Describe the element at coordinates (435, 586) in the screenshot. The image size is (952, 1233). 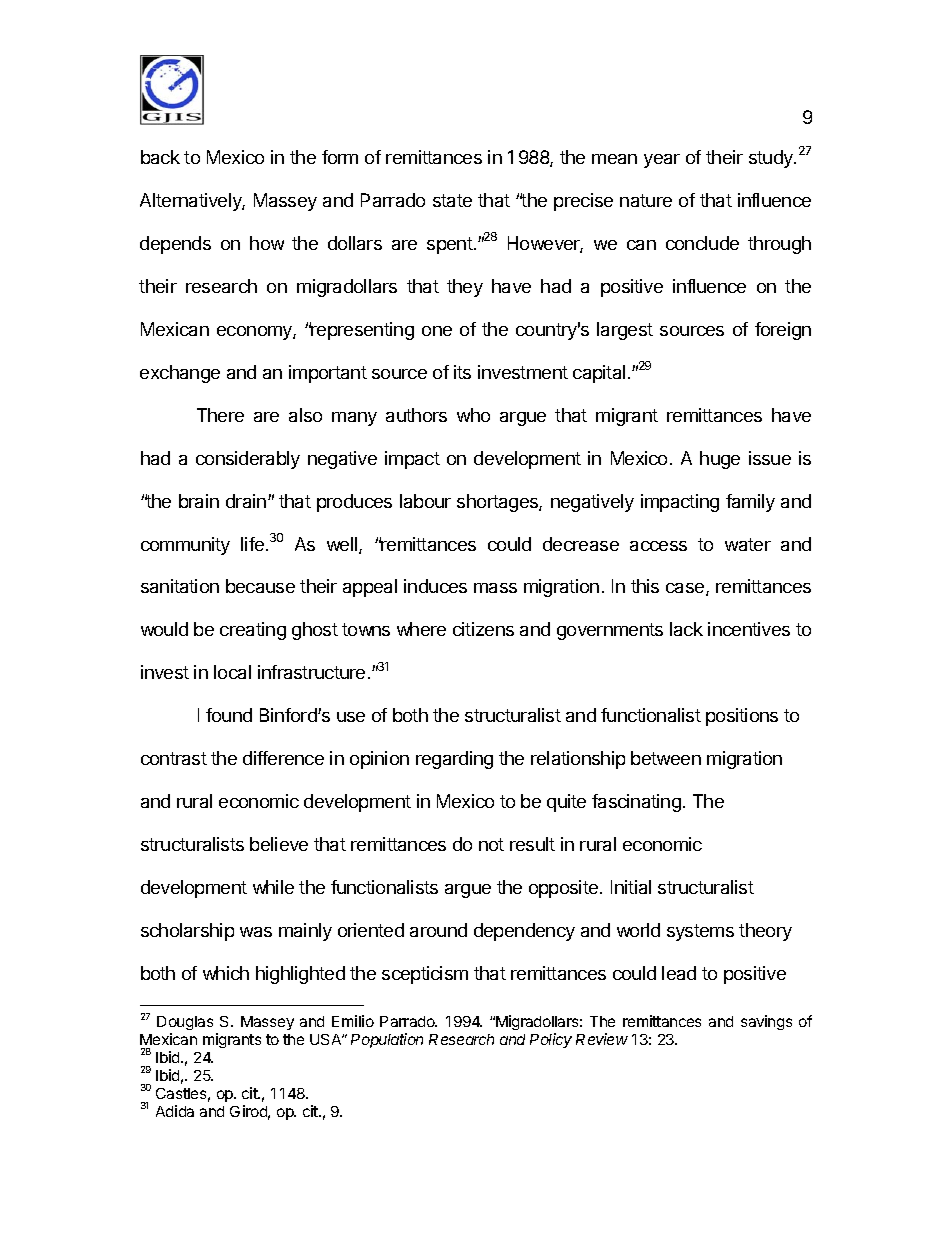
I see `induces` at that location.
